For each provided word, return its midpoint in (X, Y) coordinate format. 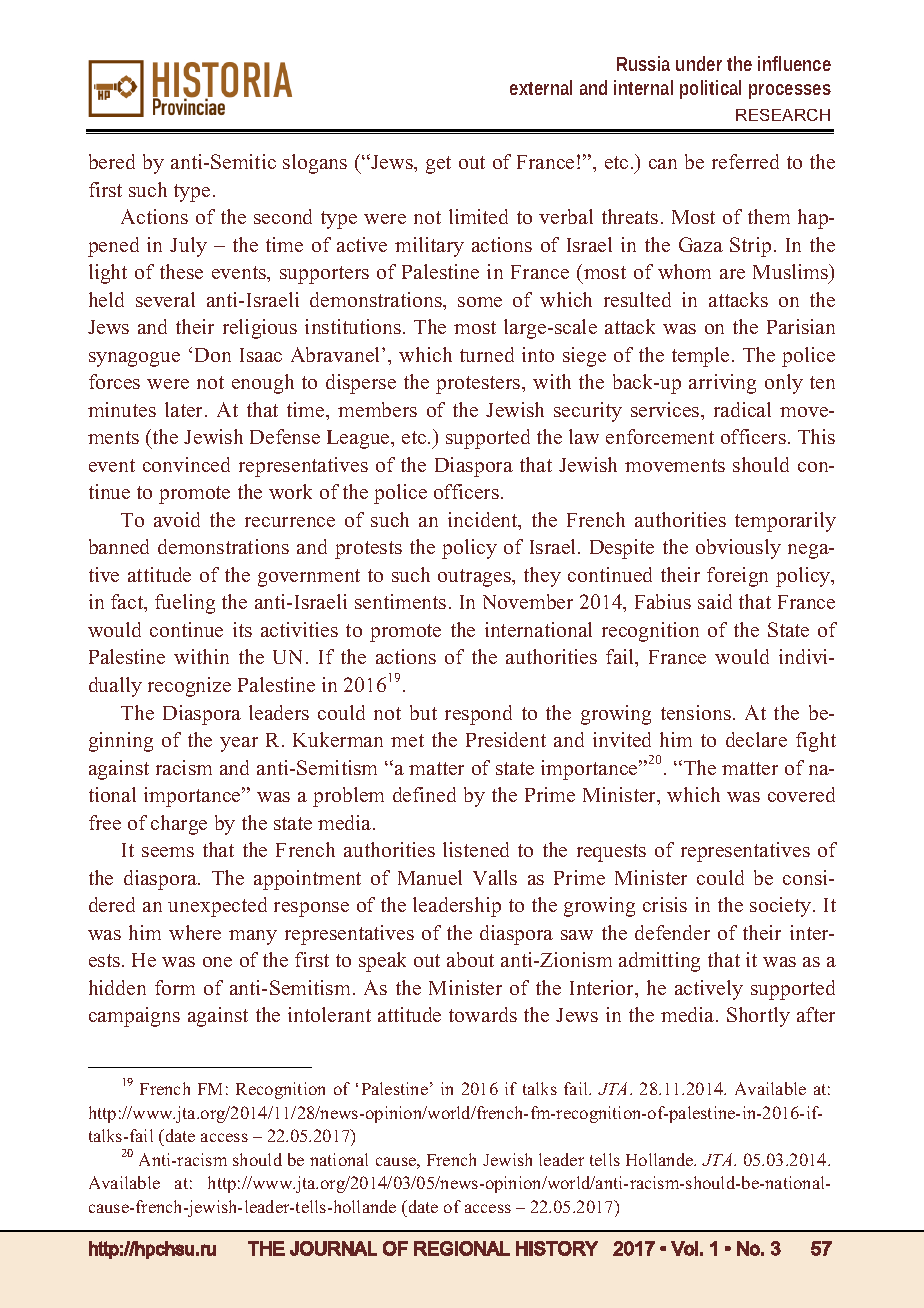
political (710, 89)
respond (478, 715)
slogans (315, 164)
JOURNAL (333, 1248)
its (242, 629)
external (541, 87)
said (715, 601)
